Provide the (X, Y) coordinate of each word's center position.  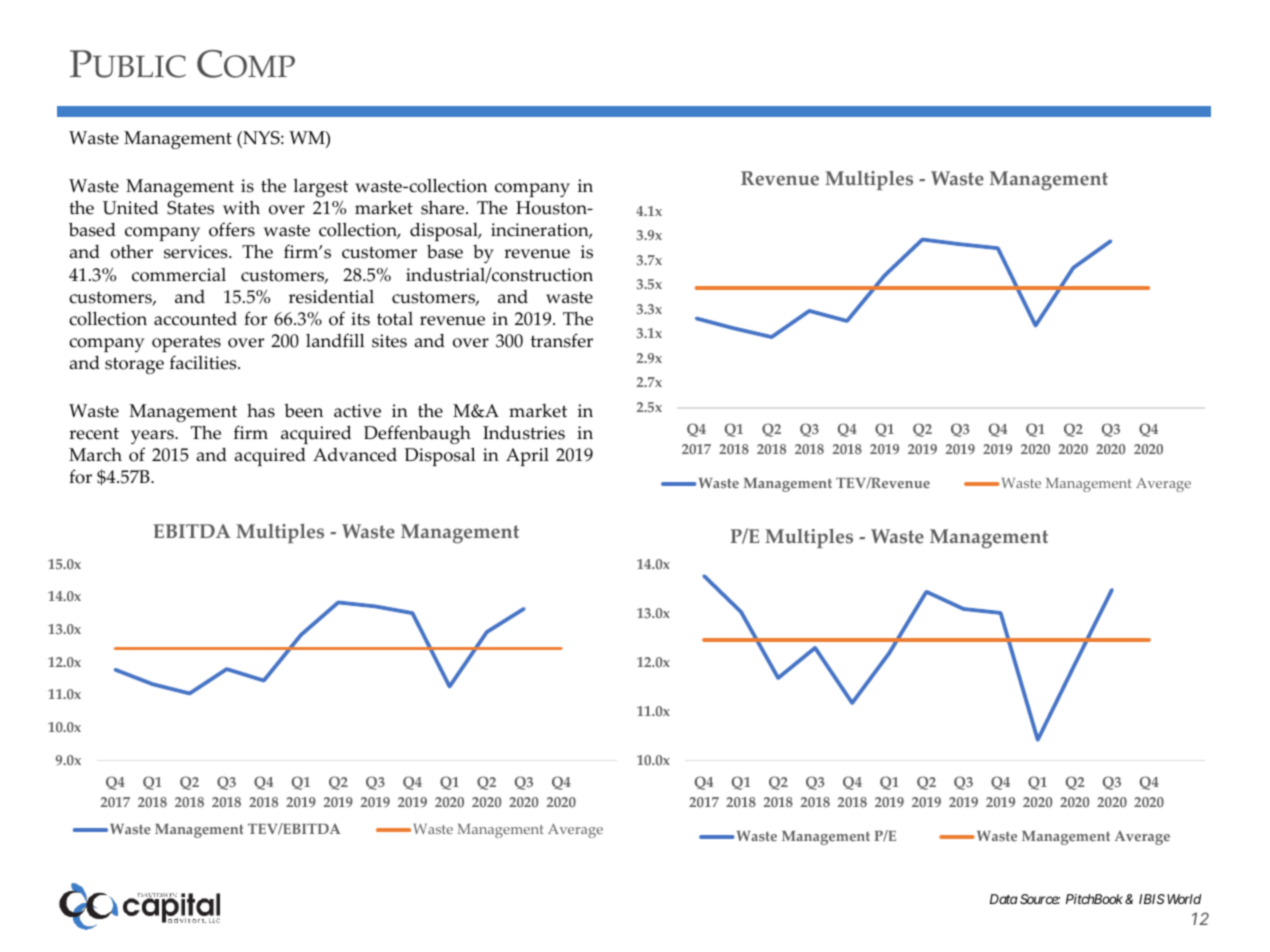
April (527, 457)
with (241, 207)
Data (1004, 899)
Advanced (355, 455)
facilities (204, 362)
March (95, 455)
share (444, 208)
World (1184, 899)
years (153, 437)
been (303, 411)
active (357, 411)
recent (94, 434)
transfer (562, 340)
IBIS (1152, 899)
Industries (524, 433)
